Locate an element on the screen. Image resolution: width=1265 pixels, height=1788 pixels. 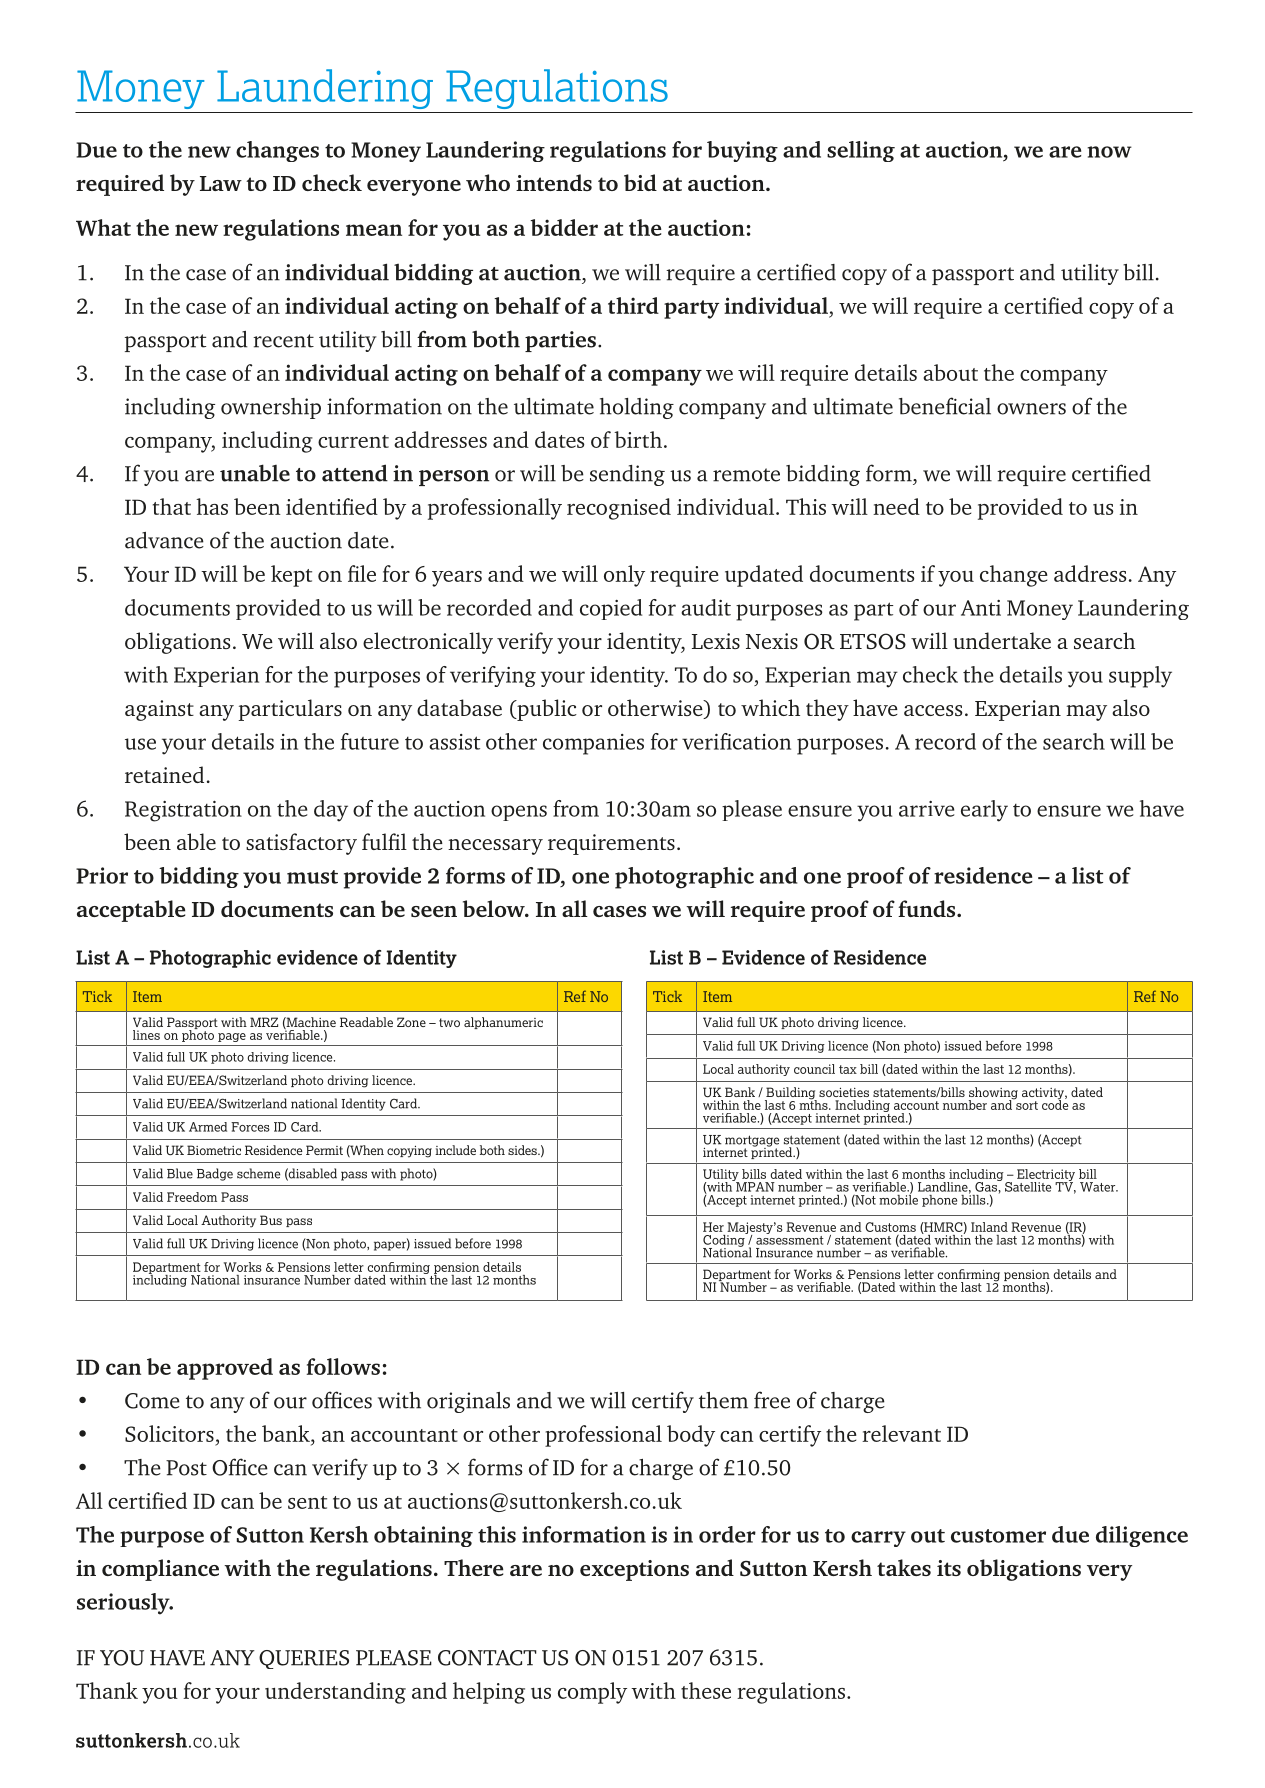
only is located at coordinates (624, 576).
